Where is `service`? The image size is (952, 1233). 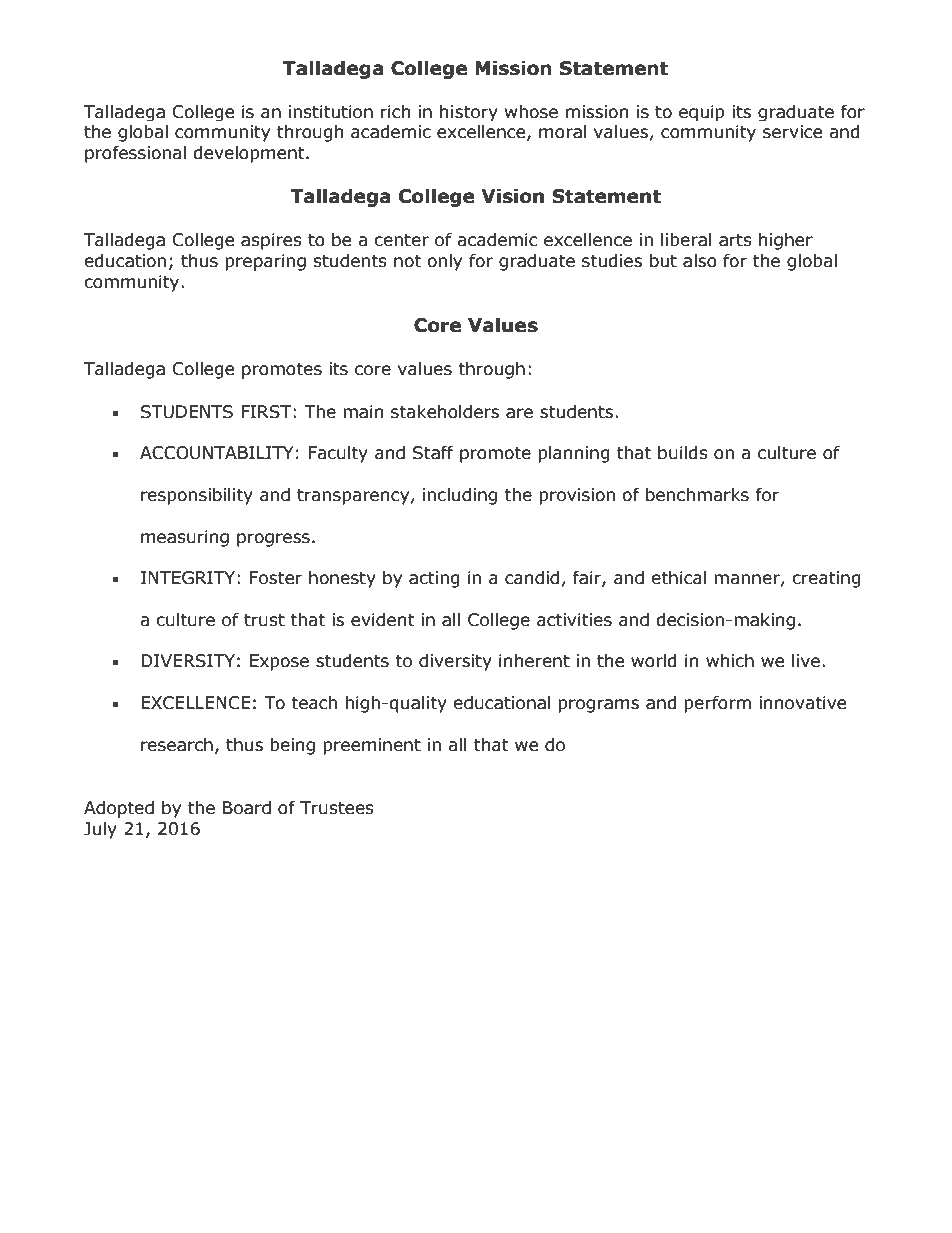 service is located at coordinates (792, 132).
